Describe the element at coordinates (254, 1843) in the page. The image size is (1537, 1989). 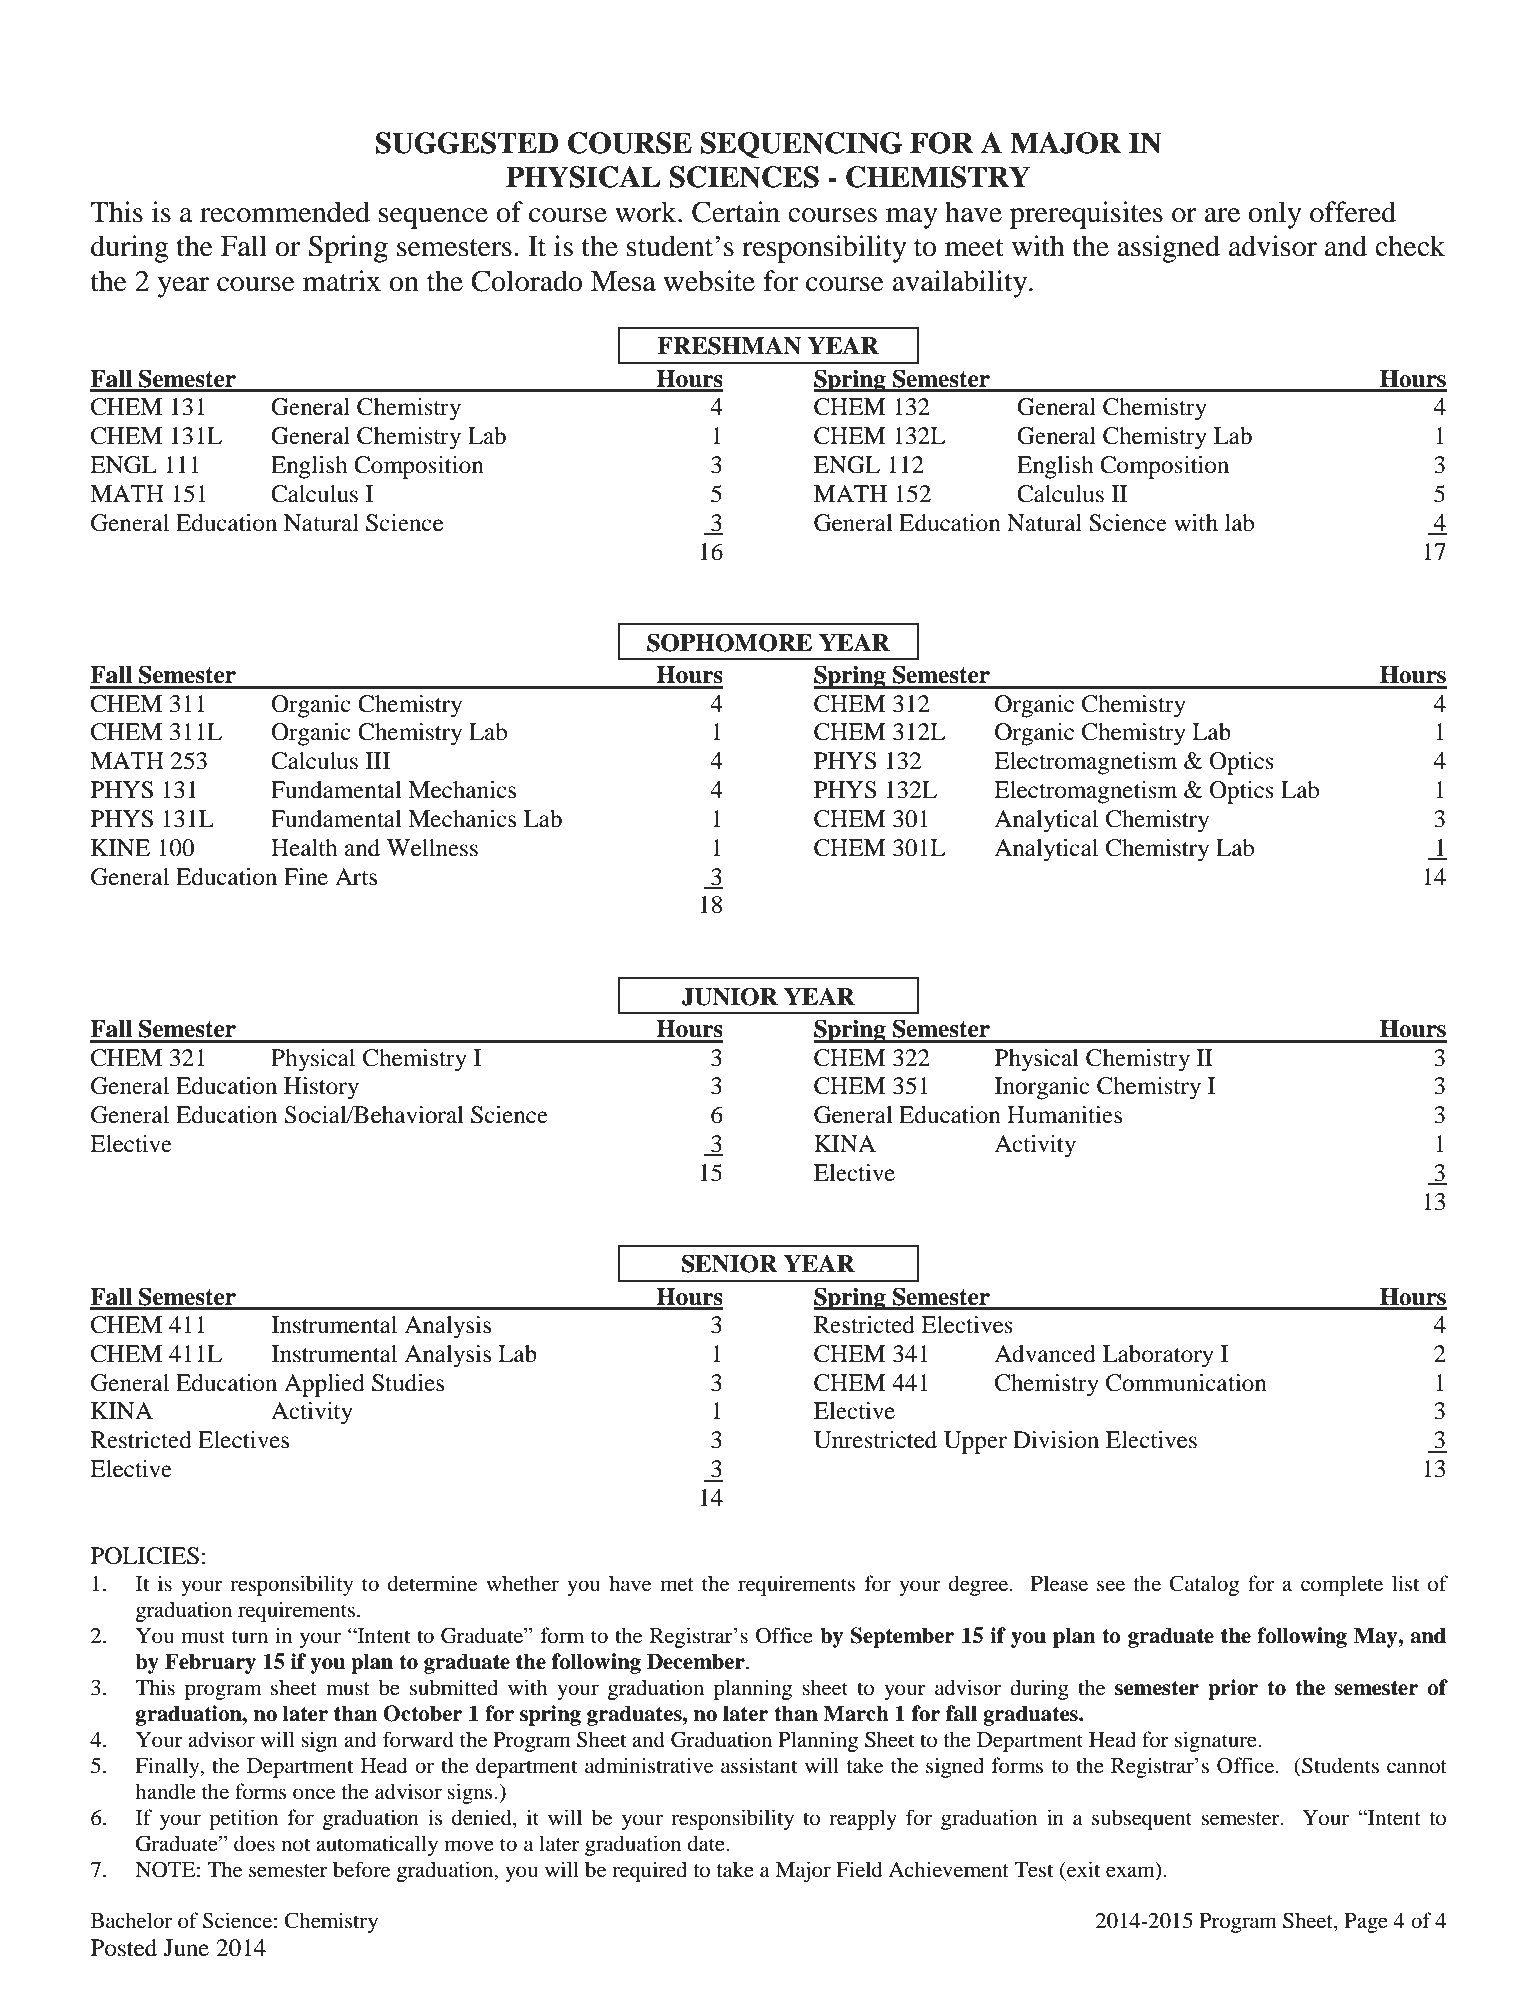
I see `does` at that location.
